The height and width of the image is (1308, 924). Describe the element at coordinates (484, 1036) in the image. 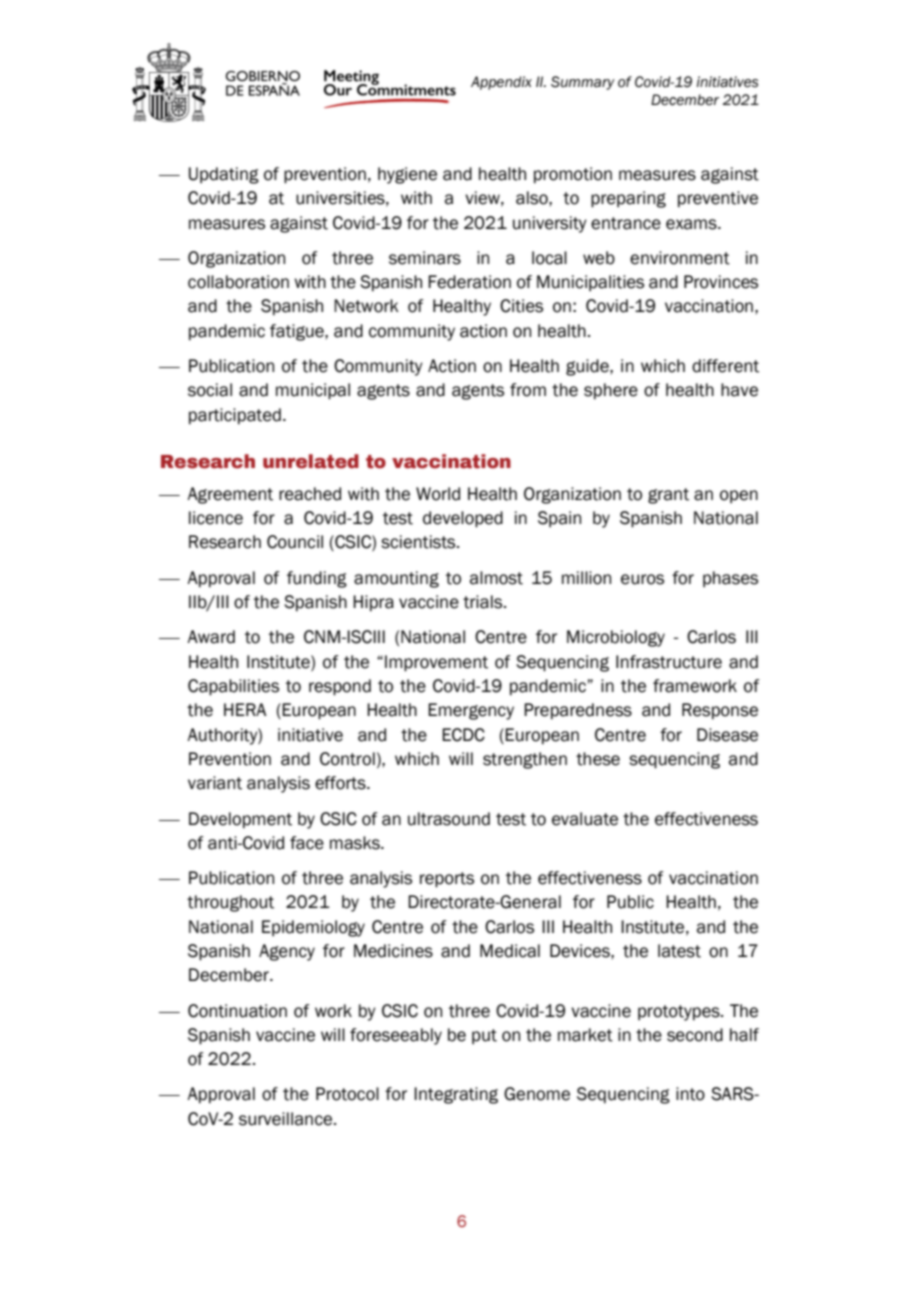

I see `put` at that location.
